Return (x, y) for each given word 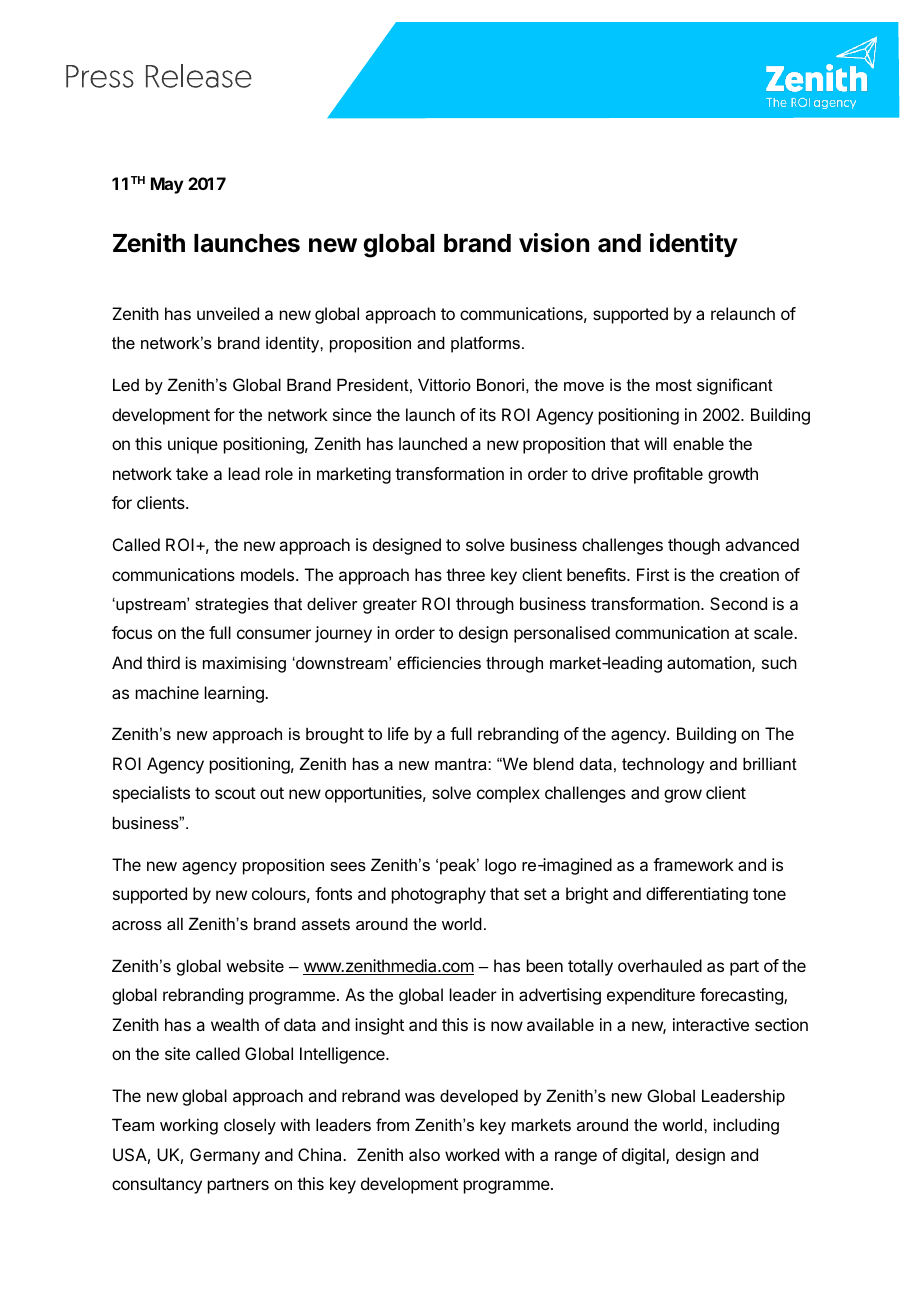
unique (193, 445)
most (674, 385)
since (352, 414)
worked (472, 1154)
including (746, 1126)
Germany (225, 1156)
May (167, 185)
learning (235, 694)
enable (698, 443)
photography (439, 895)
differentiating (697, 895)
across (137, 925)
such (779, 662)
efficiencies (439, 662)
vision (554, 243)
